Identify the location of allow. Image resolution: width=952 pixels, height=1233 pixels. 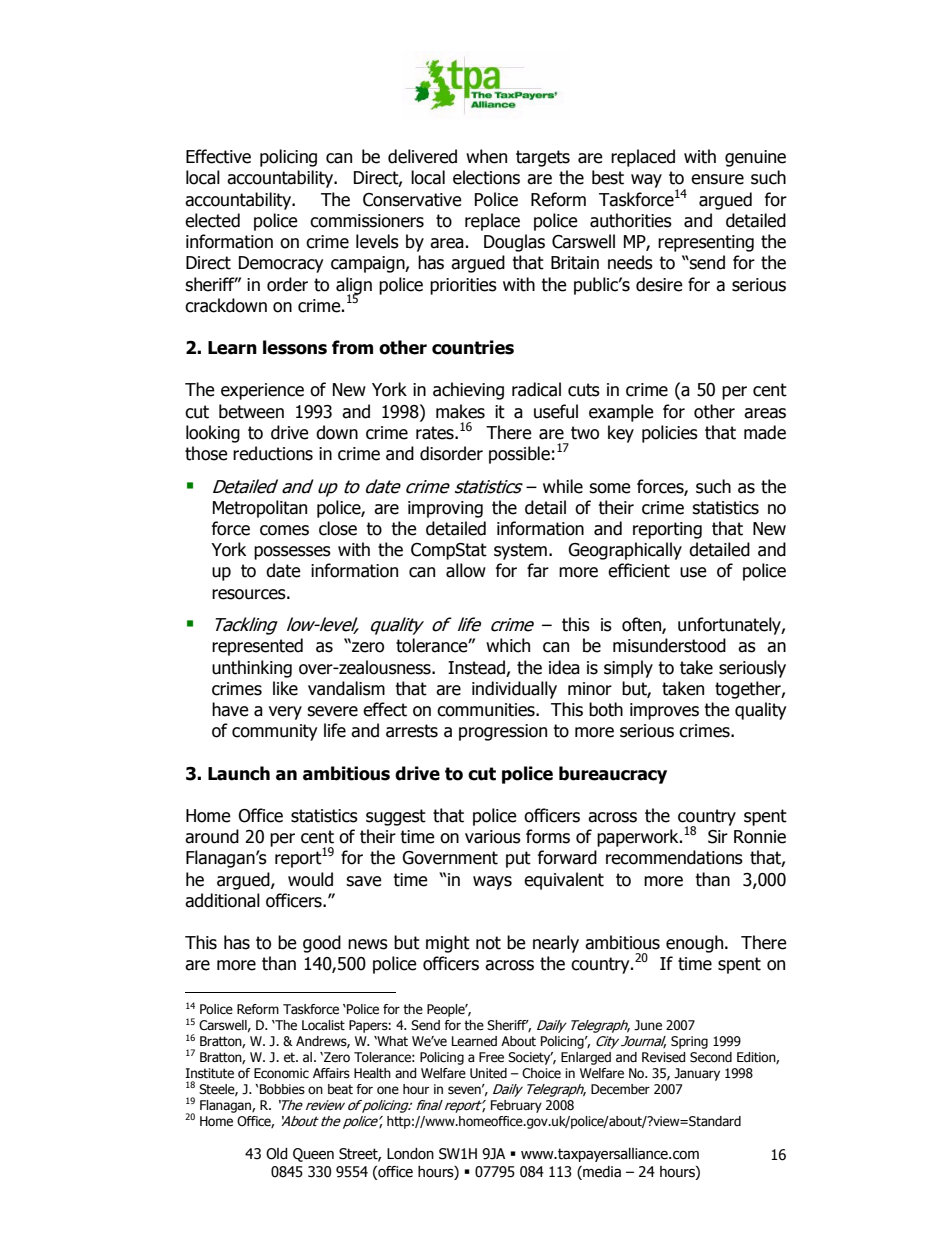
(466, 570).
